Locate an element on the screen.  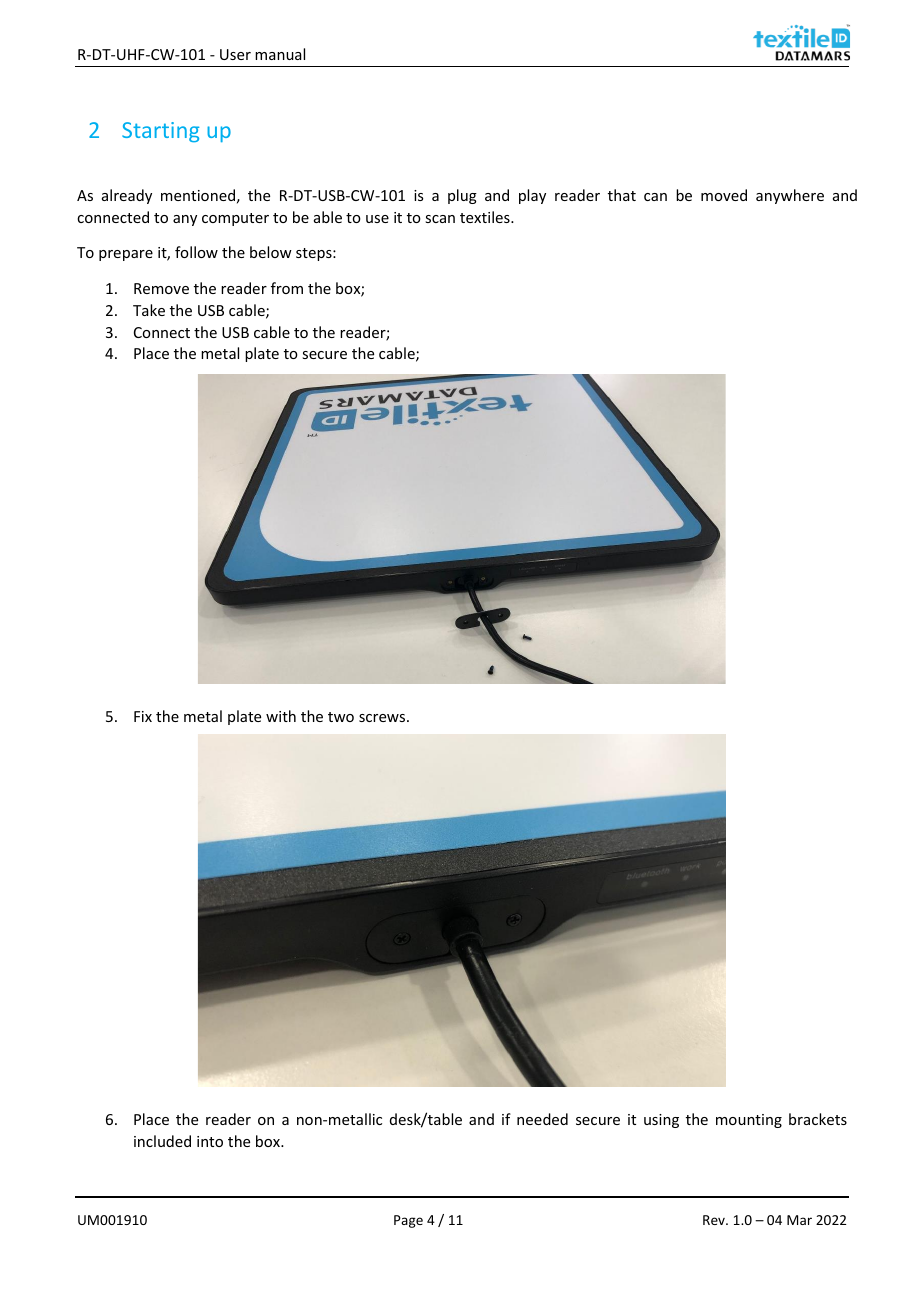
moved is located at coordinates (724, 195).
